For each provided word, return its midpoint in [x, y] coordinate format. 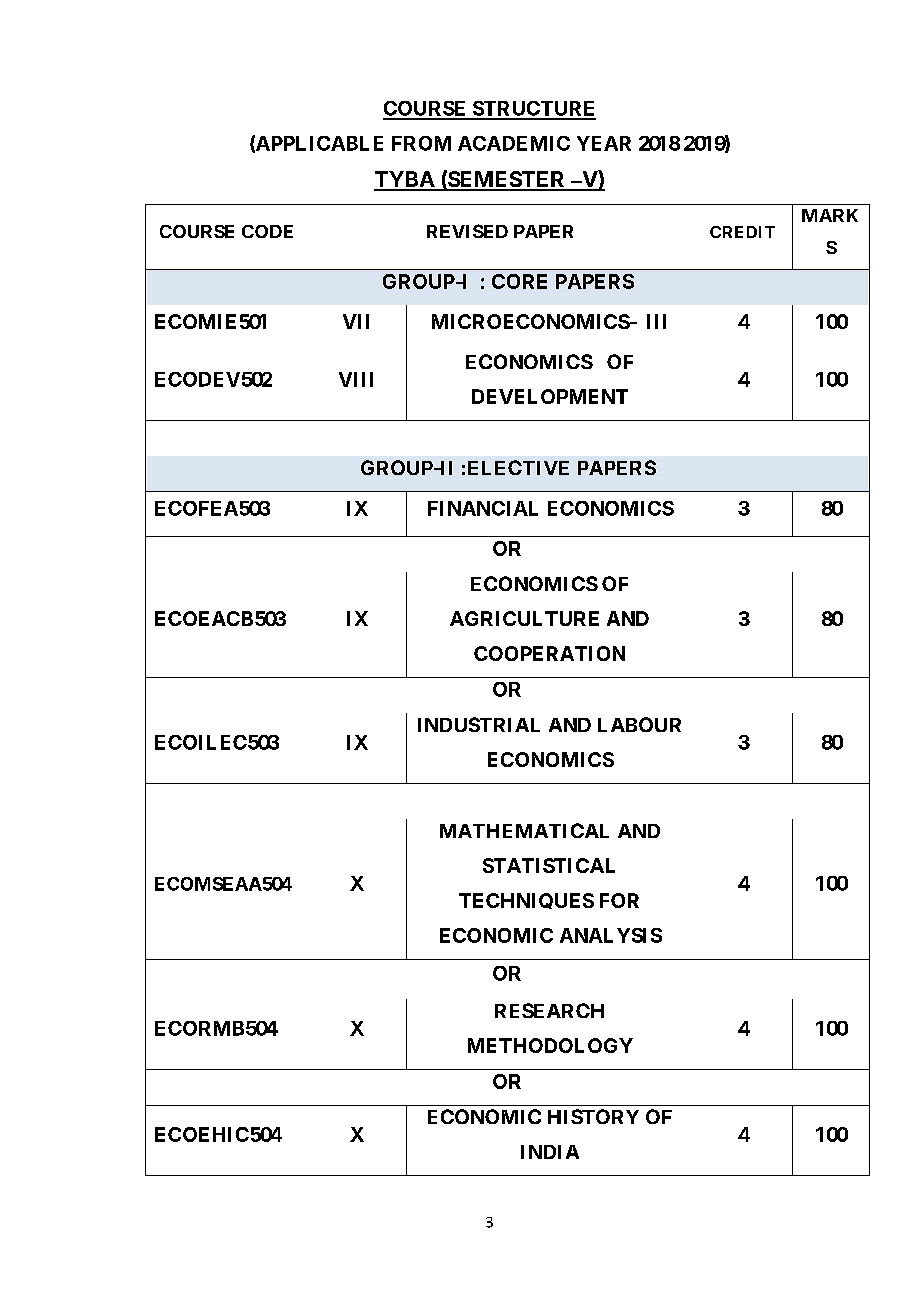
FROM [421, 143]
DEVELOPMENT [550, 396]
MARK [830, 215]
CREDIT [742, 232]
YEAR [604, 143]
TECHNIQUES [526, 901]
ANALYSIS [611, 935]
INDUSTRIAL [479, 724]
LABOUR [639, 724]
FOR [619, 900]
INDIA [550, 1152]
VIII [356, 379]
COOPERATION [549, 653]
